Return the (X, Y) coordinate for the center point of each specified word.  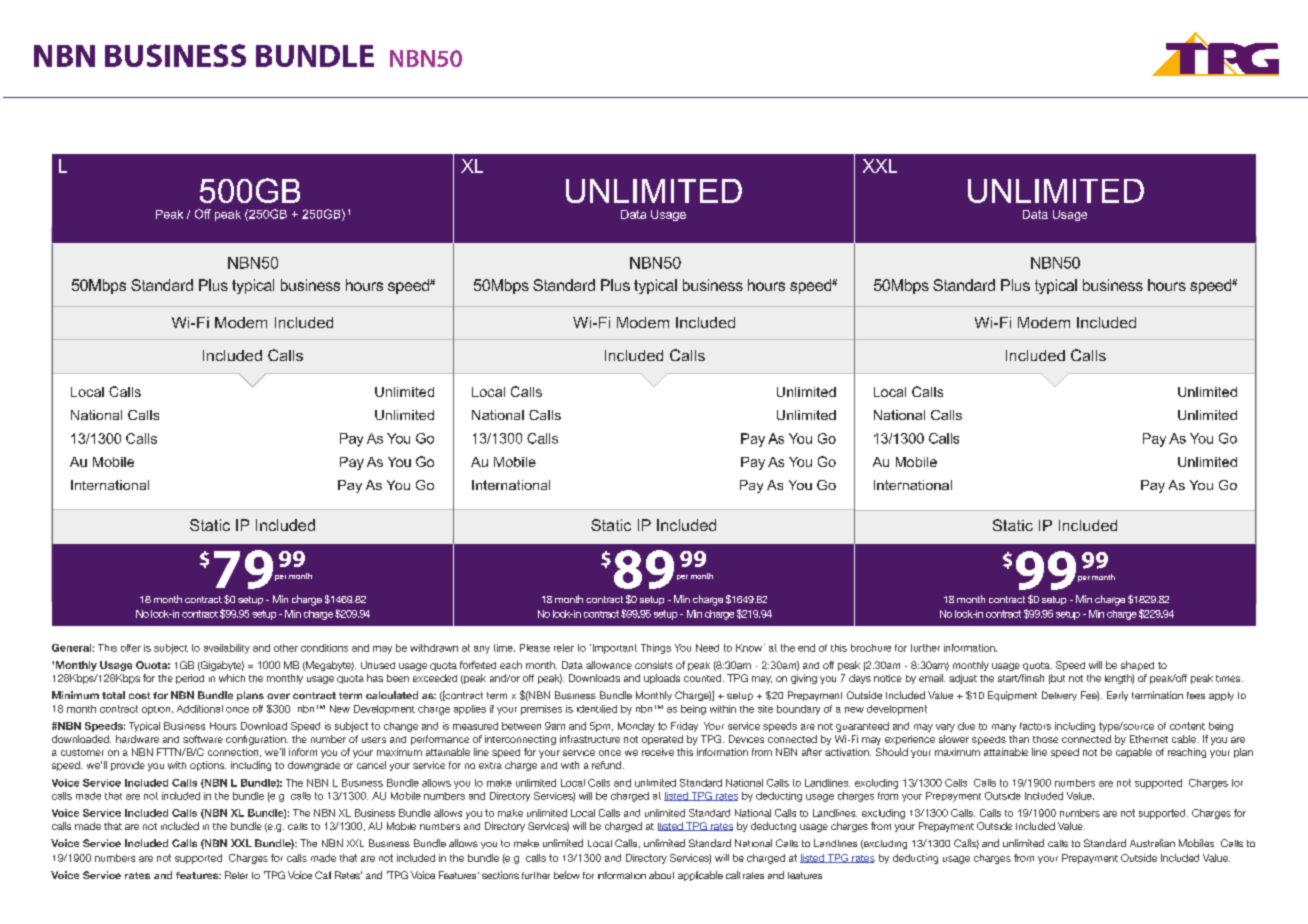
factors (1035, 726)
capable (1134, 753)
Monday (636, 727)
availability (227, 649)
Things (656, 649)
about (661, 875)
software (203, 739)
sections (500, 875)
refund (606, 765)
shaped (1137, 666)
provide (128, 766)
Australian (1152, 843)
